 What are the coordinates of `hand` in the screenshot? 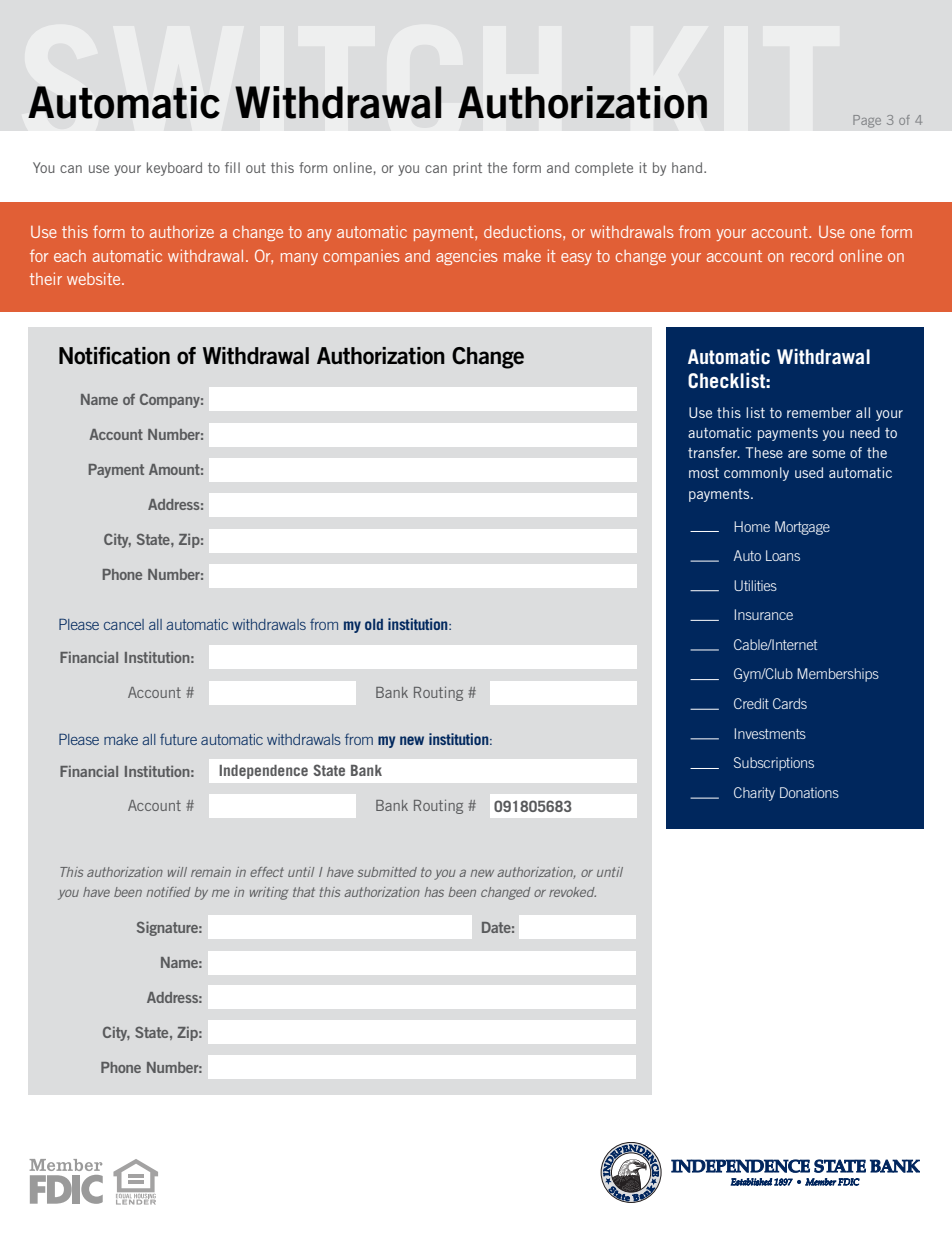 It's located at (688, 167).
